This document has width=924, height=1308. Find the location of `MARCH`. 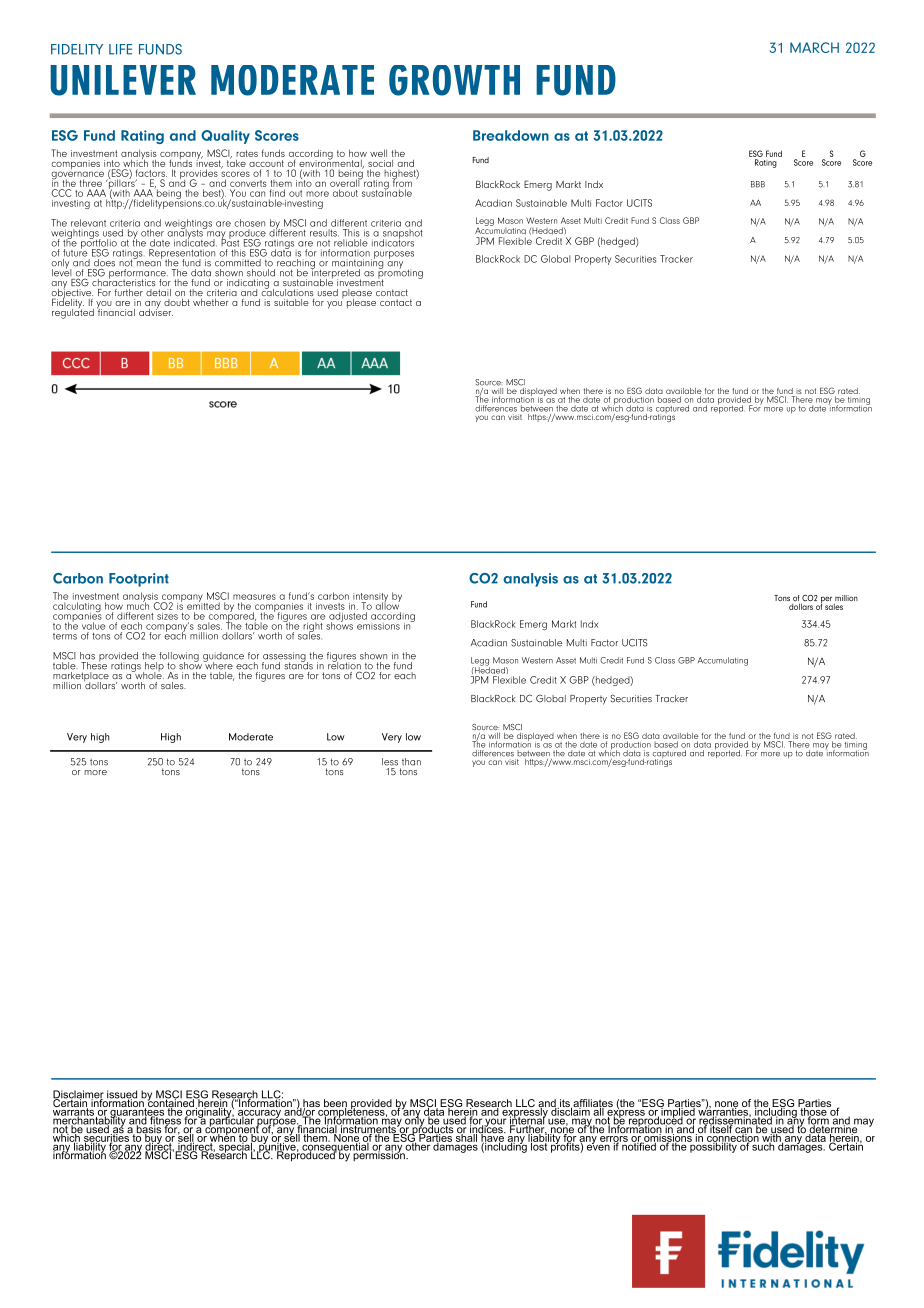

MARCH is located at coordinates (814, 47).
